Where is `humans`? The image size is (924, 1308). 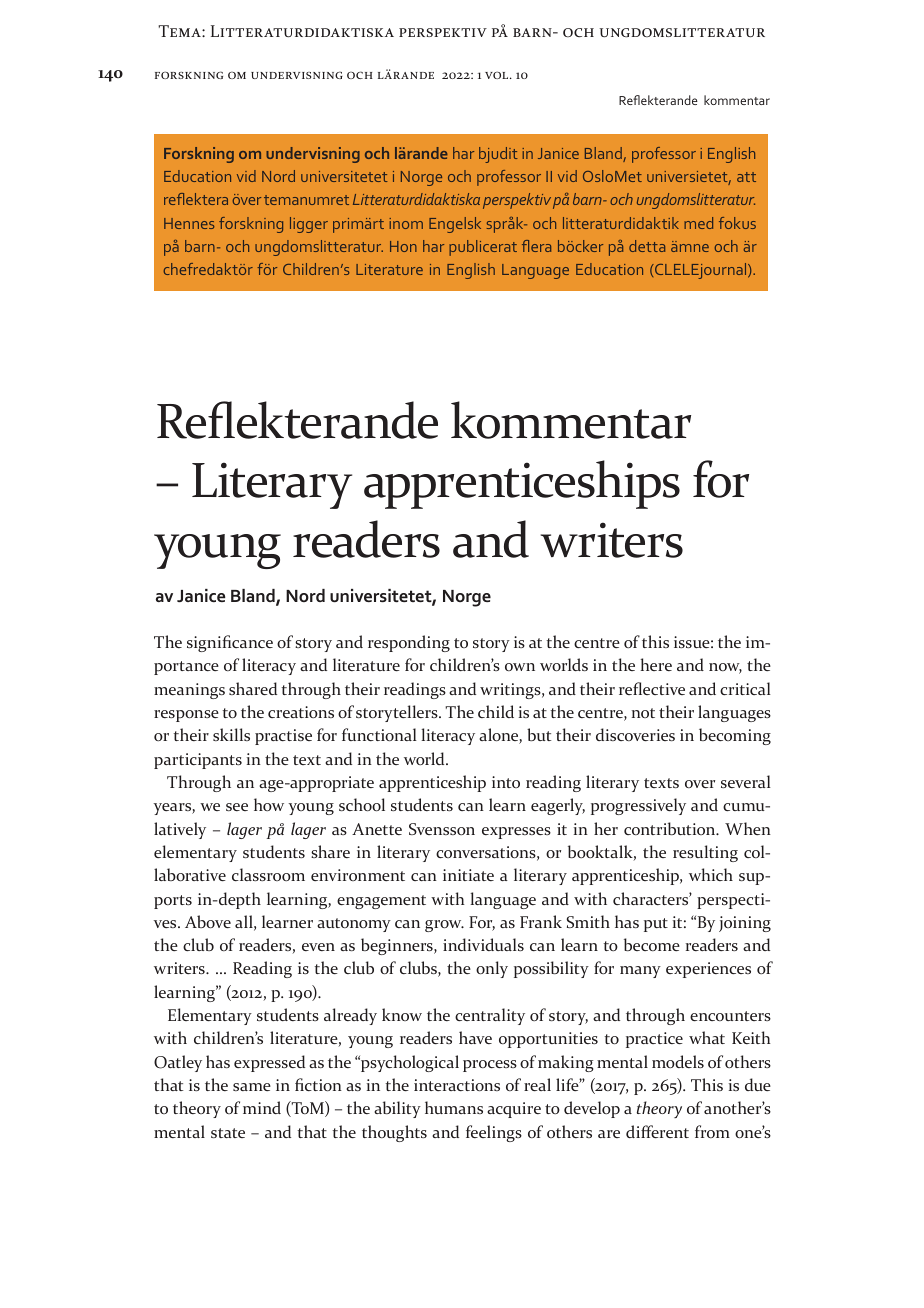
humans is located at coordinates (454, 1107).
